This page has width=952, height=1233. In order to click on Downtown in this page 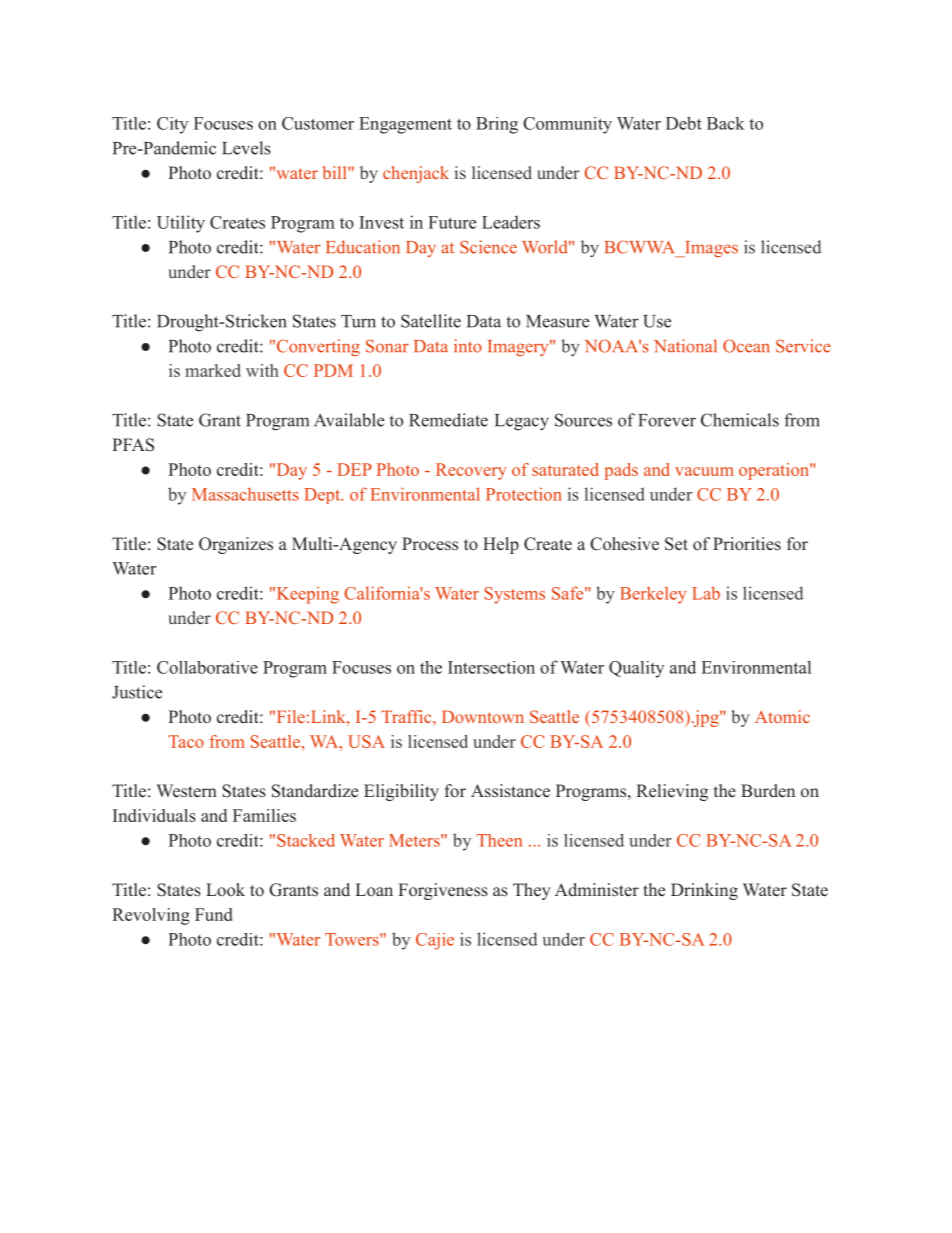, I will do `click(483, 716)`.
